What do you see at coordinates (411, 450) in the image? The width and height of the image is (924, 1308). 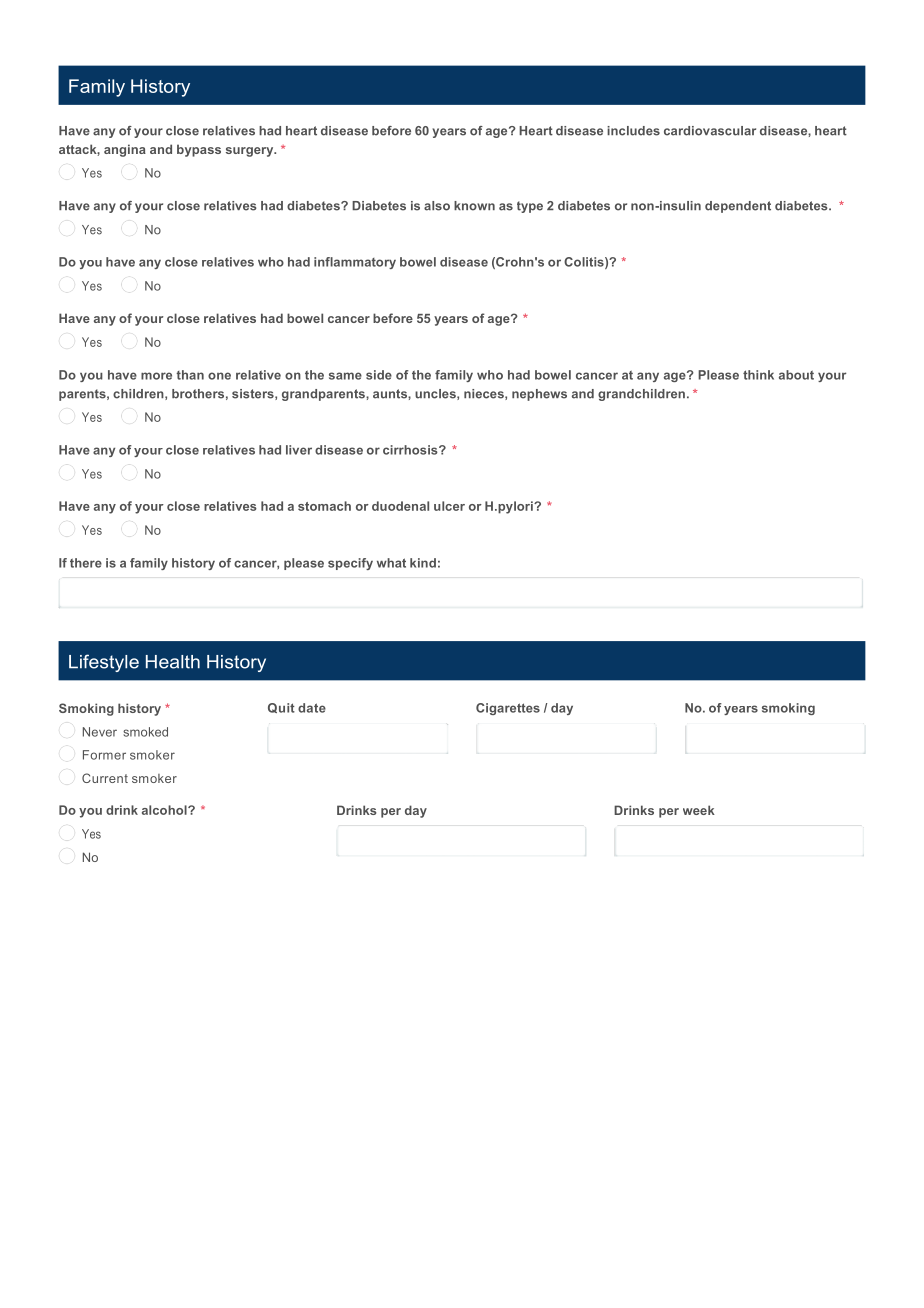 I see `cirrhosis` at bounding box center [411, 450].
